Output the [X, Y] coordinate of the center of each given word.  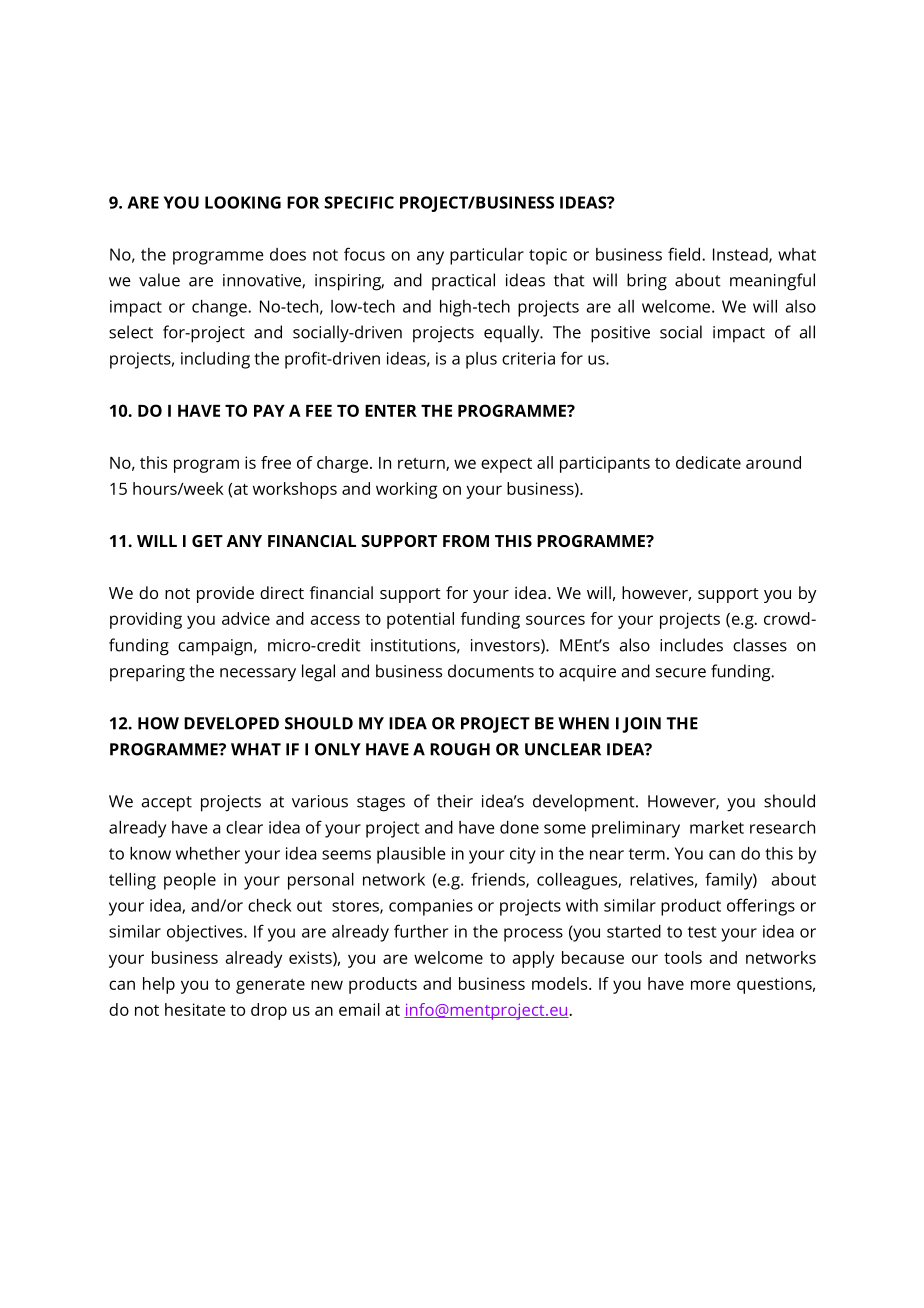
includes [691, 645]
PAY [269, 410]
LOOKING [243, 202]
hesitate [195, 1009]
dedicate [708, 462]
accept [166, 804]
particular [487, 256]
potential [420, 620]
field [685, 254]
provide [225, 594]
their [455, 801]
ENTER [391, 411]
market [717, 827]
